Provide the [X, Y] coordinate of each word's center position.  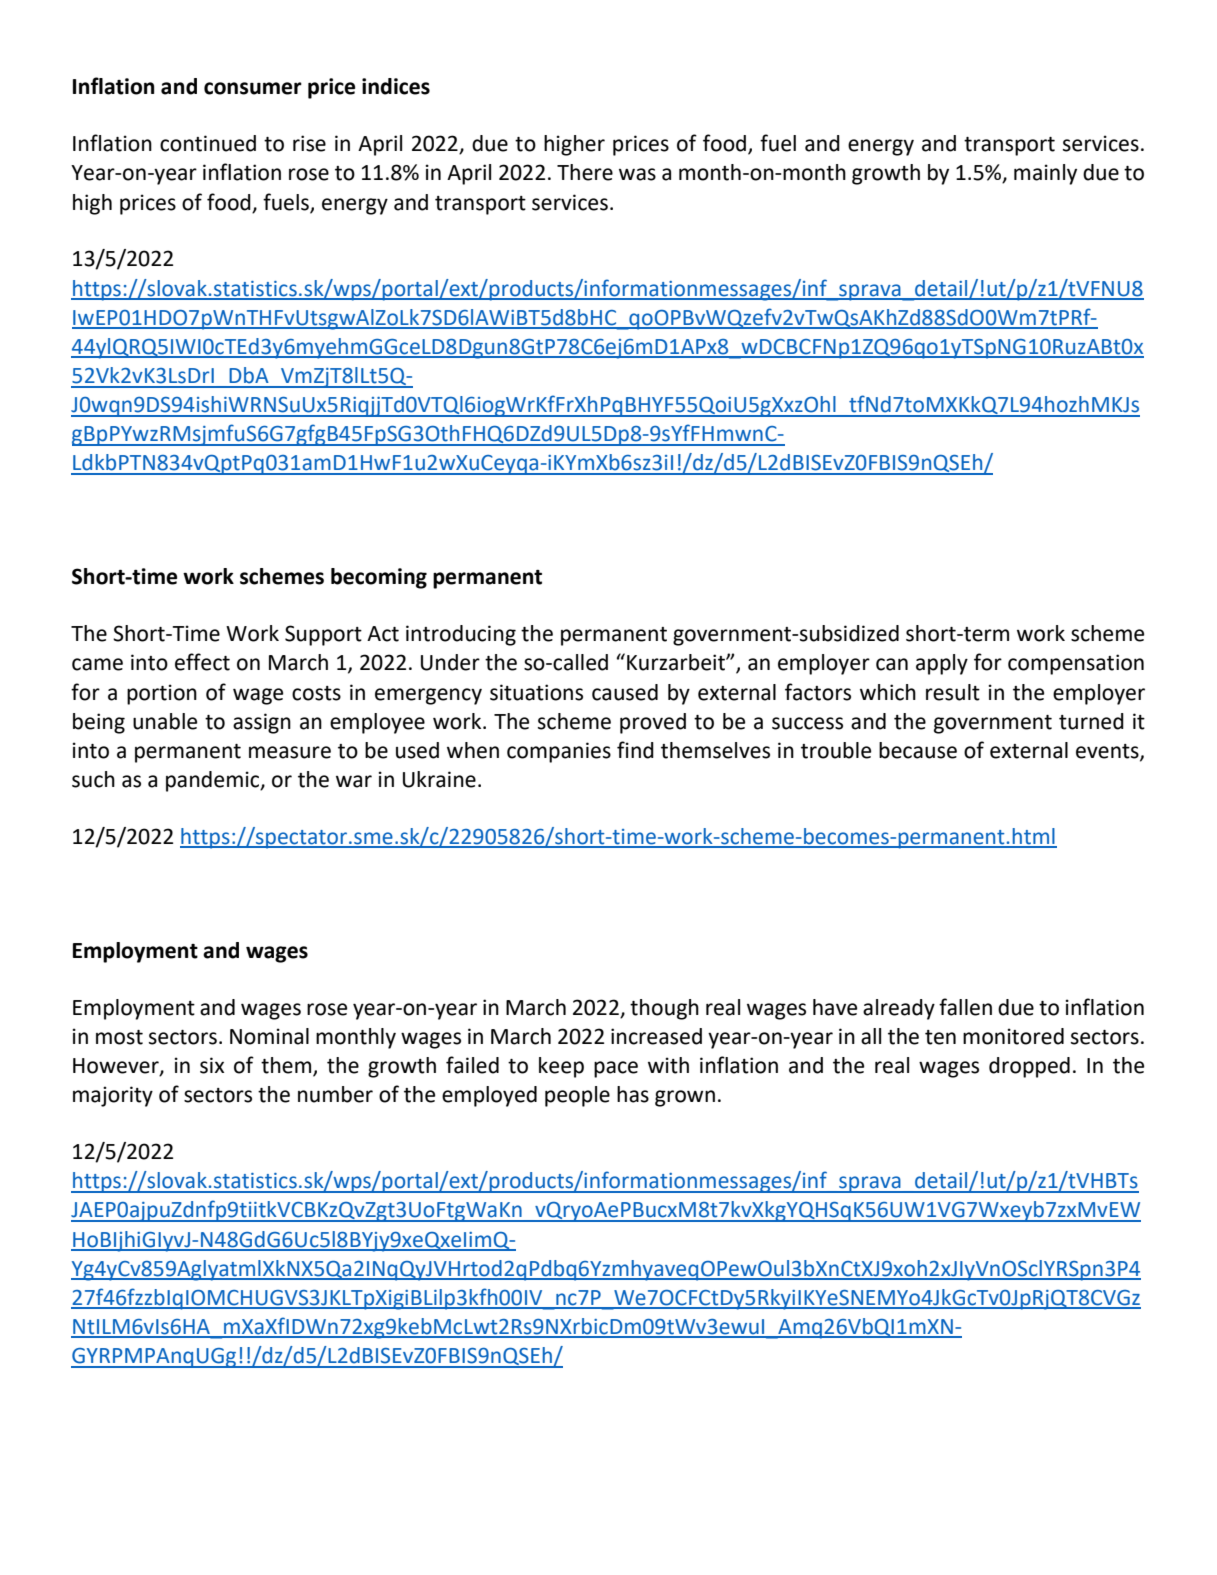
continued [208, 143]
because [918, 750]
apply [942, 664]
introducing [461, 635]
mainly [1045, 174]
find [635, 750]
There [585, 172]
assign [262, 723]
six [212, 1065]
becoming [379, 578]
